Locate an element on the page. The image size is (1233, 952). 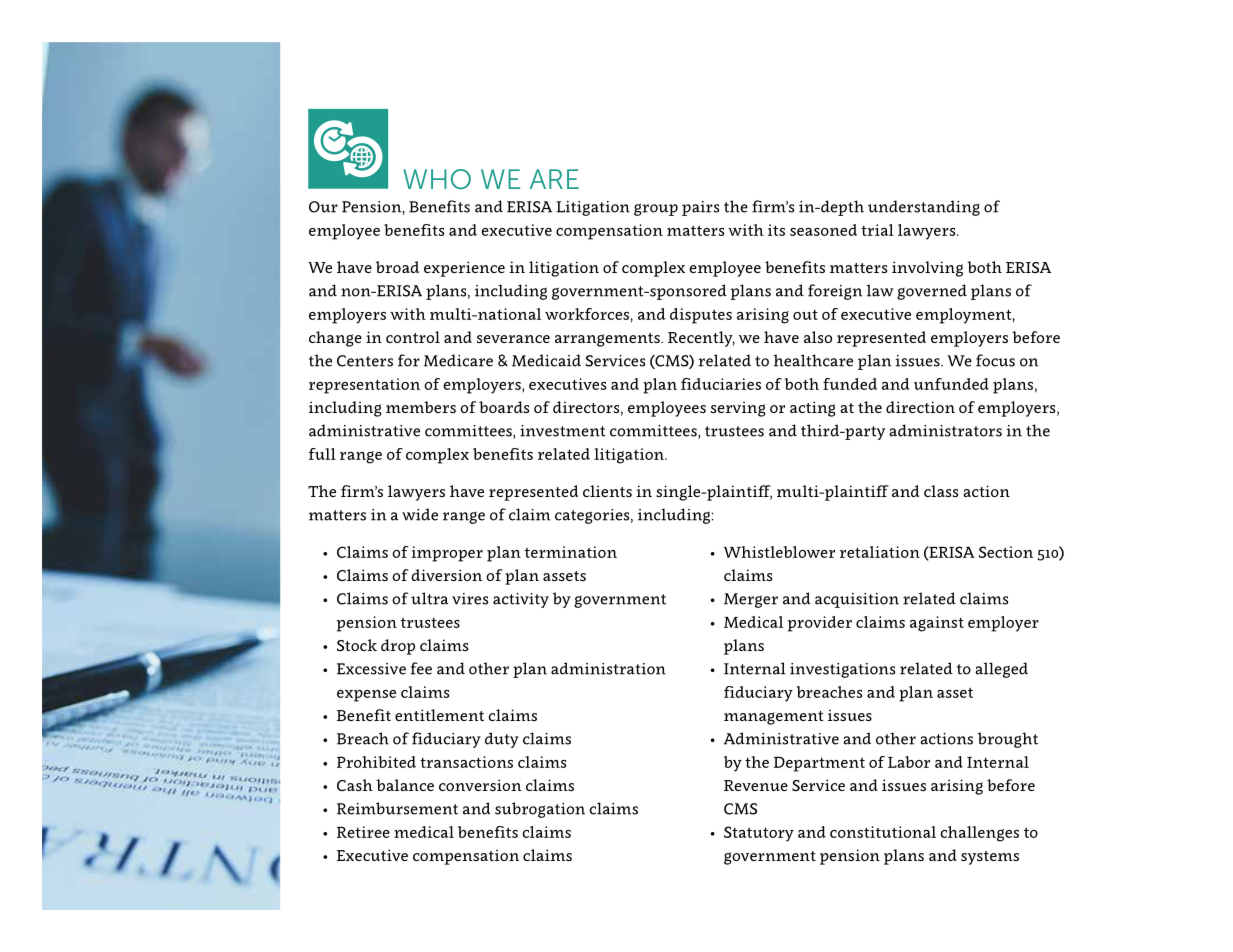
wide is located at coordinates (420, 514).
